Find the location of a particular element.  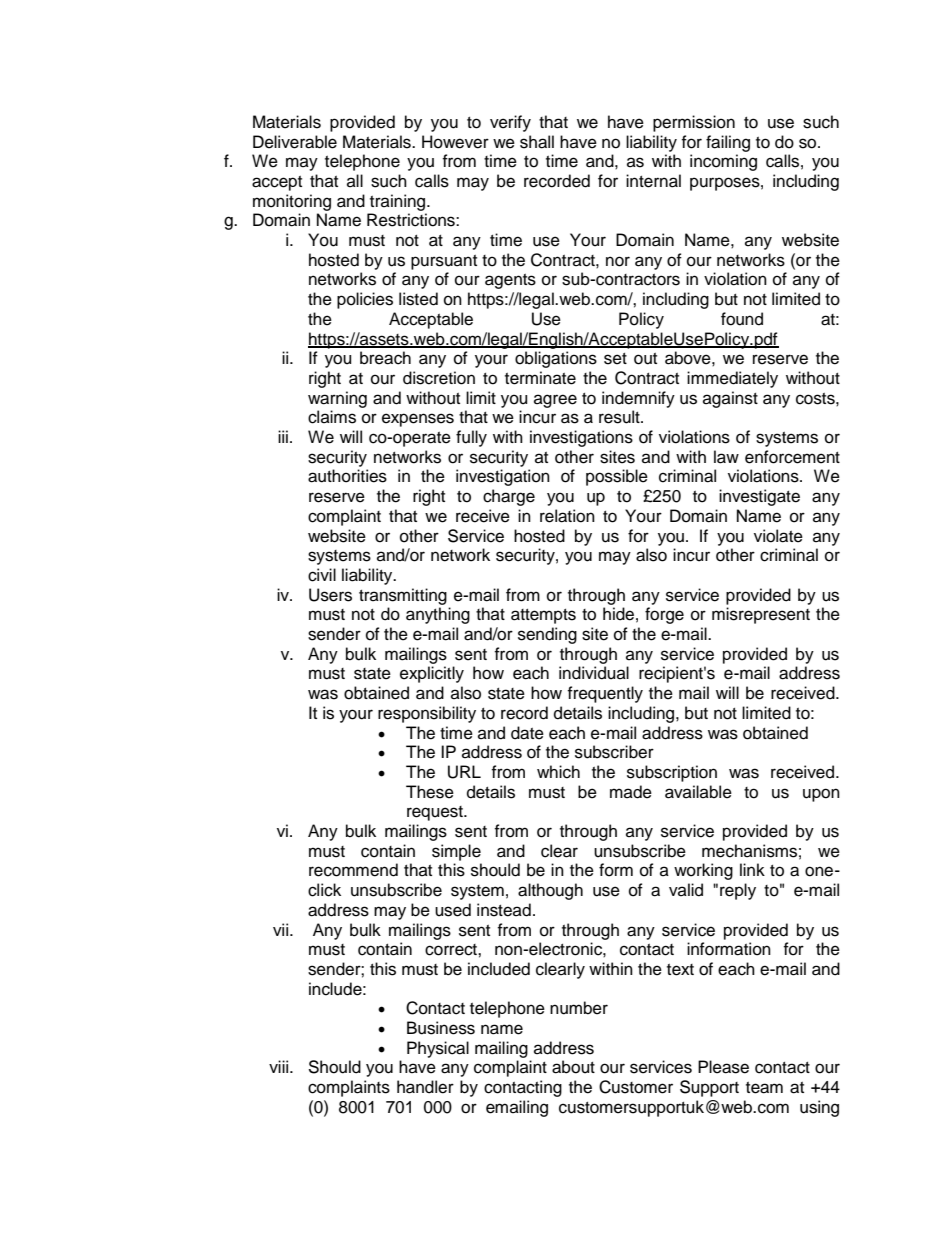

attempts is located at coordinates (543, 616).
